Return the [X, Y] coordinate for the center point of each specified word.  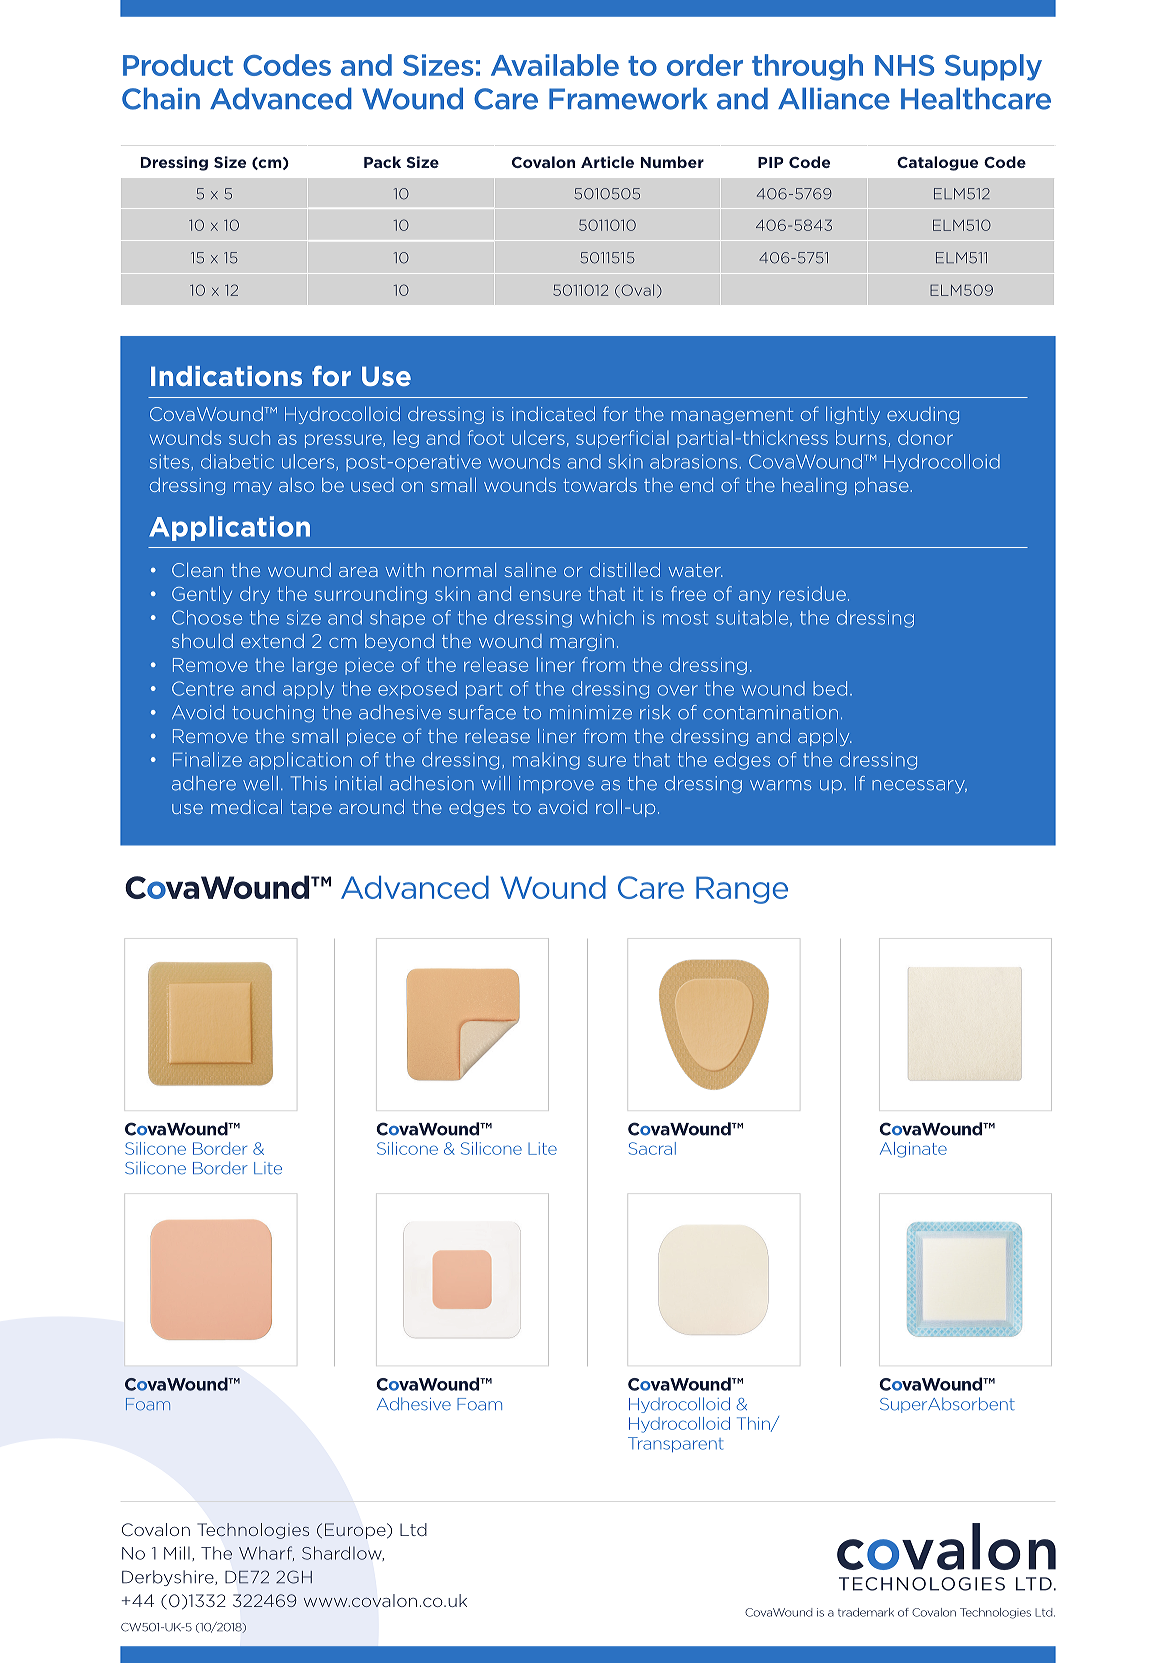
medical [246, 806]
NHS [904, 65]
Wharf [266, 1553]
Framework [628, 98]
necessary [919, 787]
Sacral [652, 1148]
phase [883, 486]
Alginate [913, 1150]
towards [600, 485]
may [253, 488]
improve [556, 784]
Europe [356, 1531]
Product [178, 65]
